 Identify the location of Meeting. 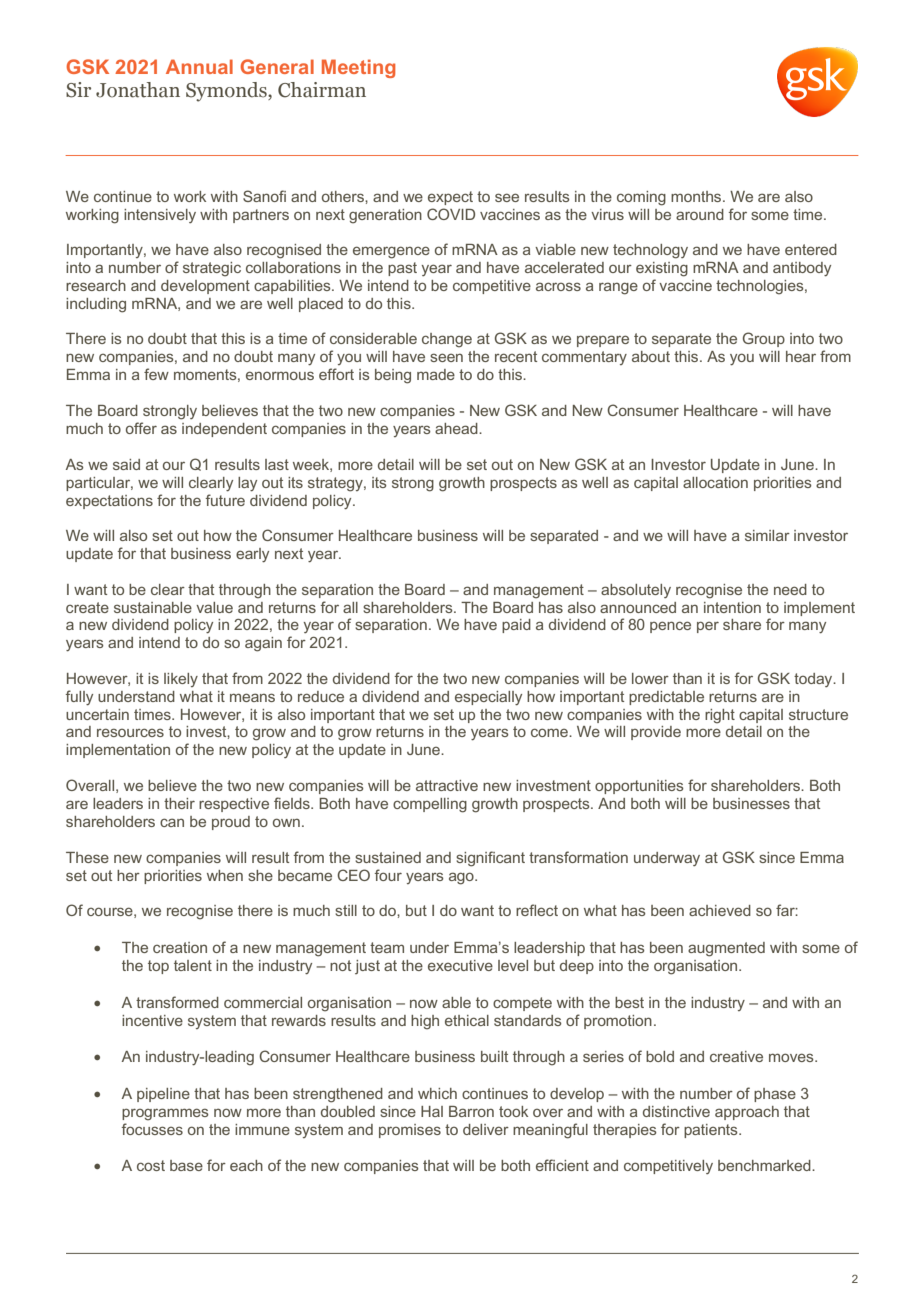
(358, 68).
